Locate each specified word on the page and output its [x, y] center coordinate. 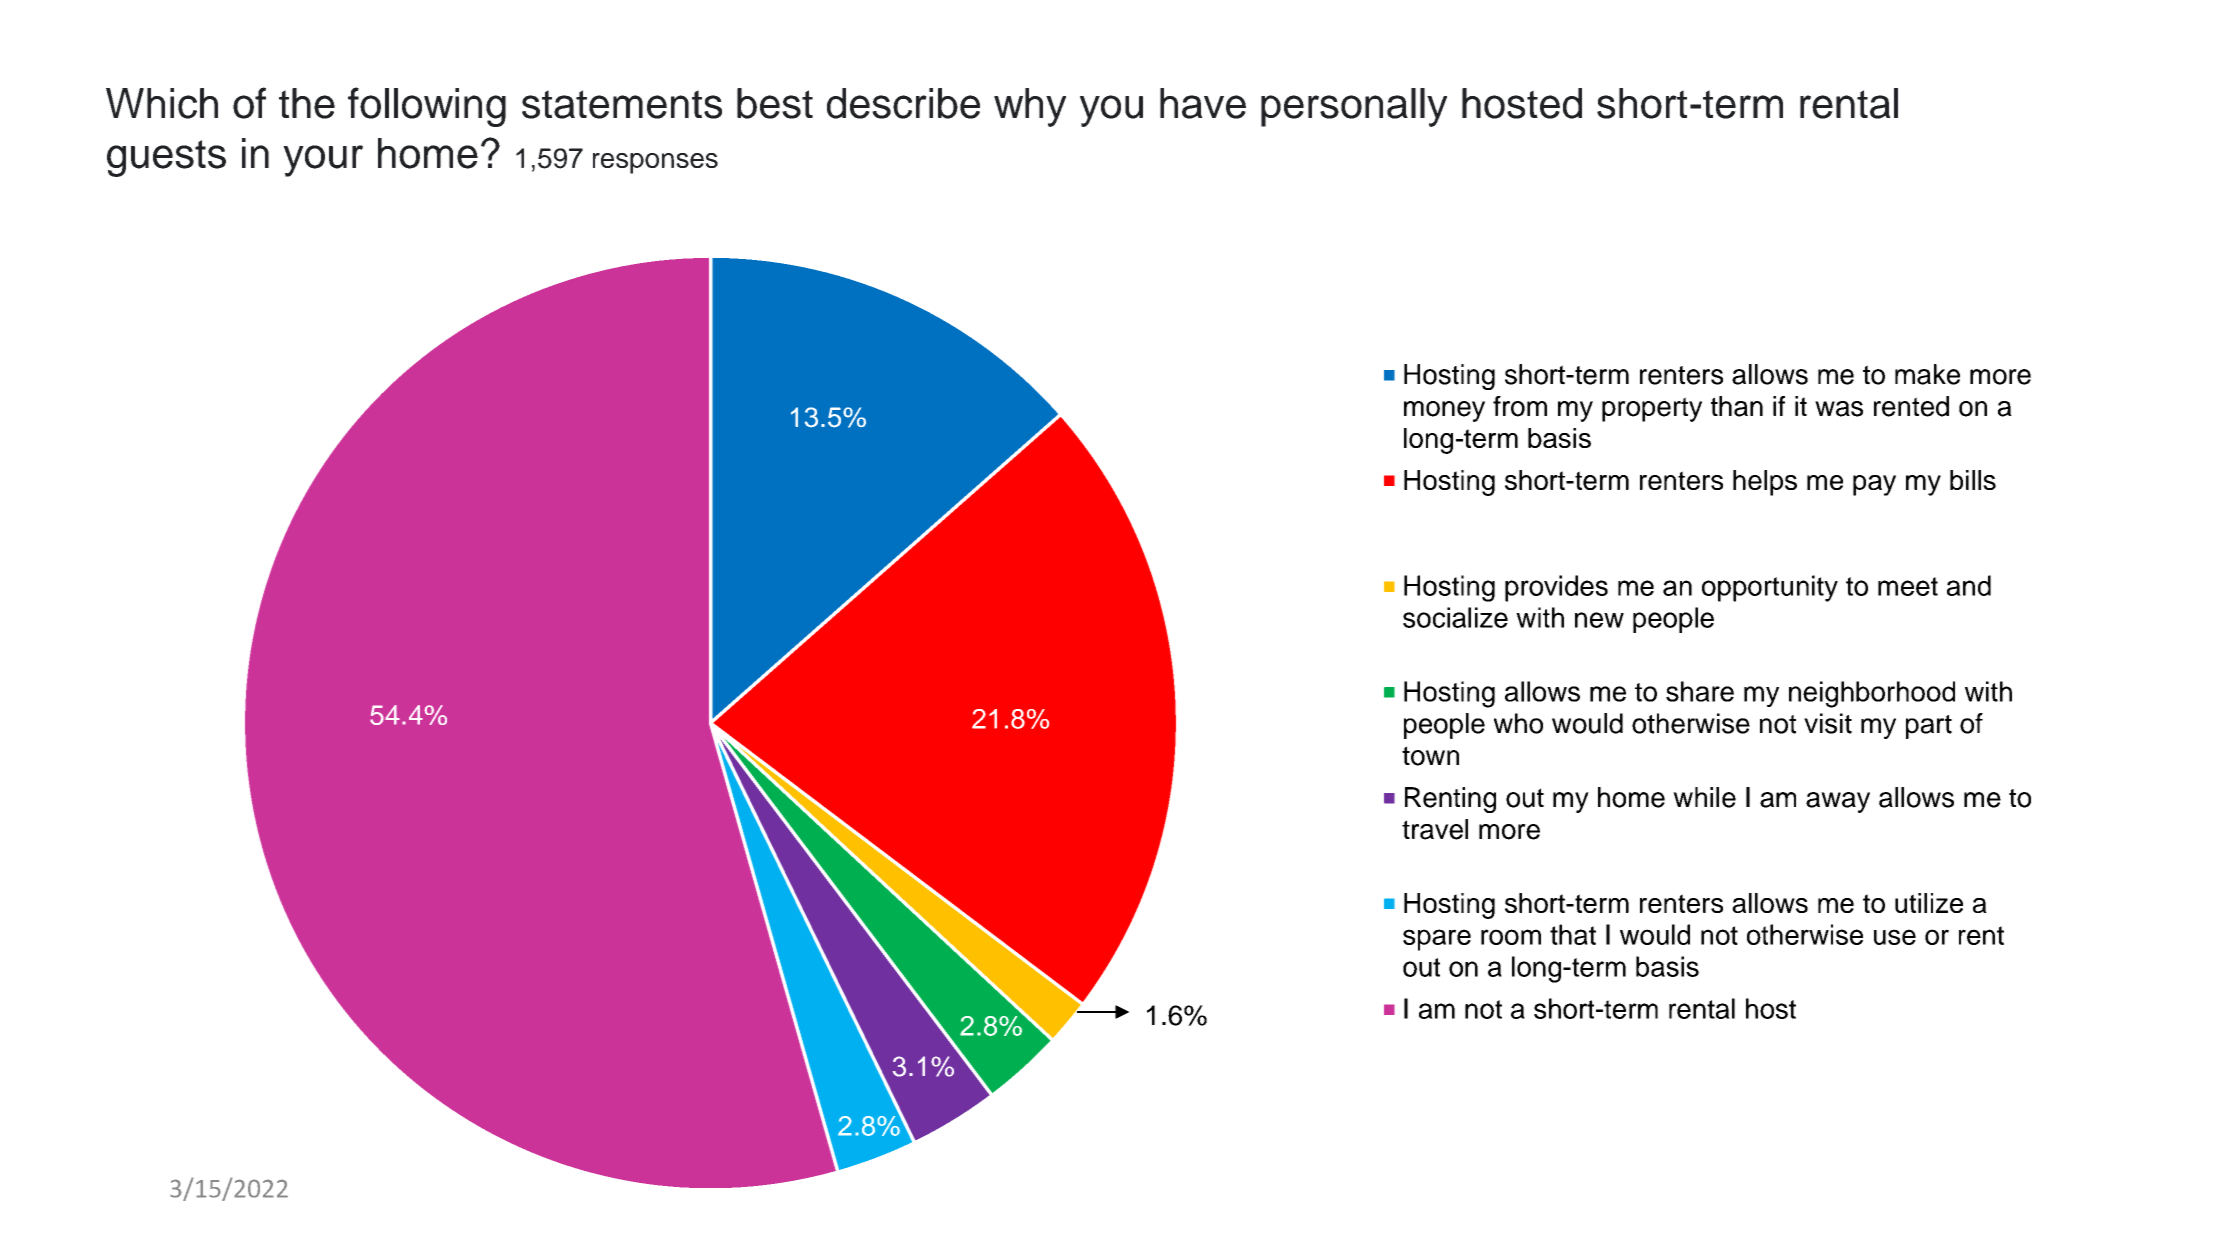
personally [1354, 107]
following [427, 107]
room [1511, 937]
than [1737, 406]
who [1518, 723]
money [1444, 411]
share [1700, 691]
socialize [1455, 617]
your [323, 161]
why [1030, 107]
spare [1437, 940]
